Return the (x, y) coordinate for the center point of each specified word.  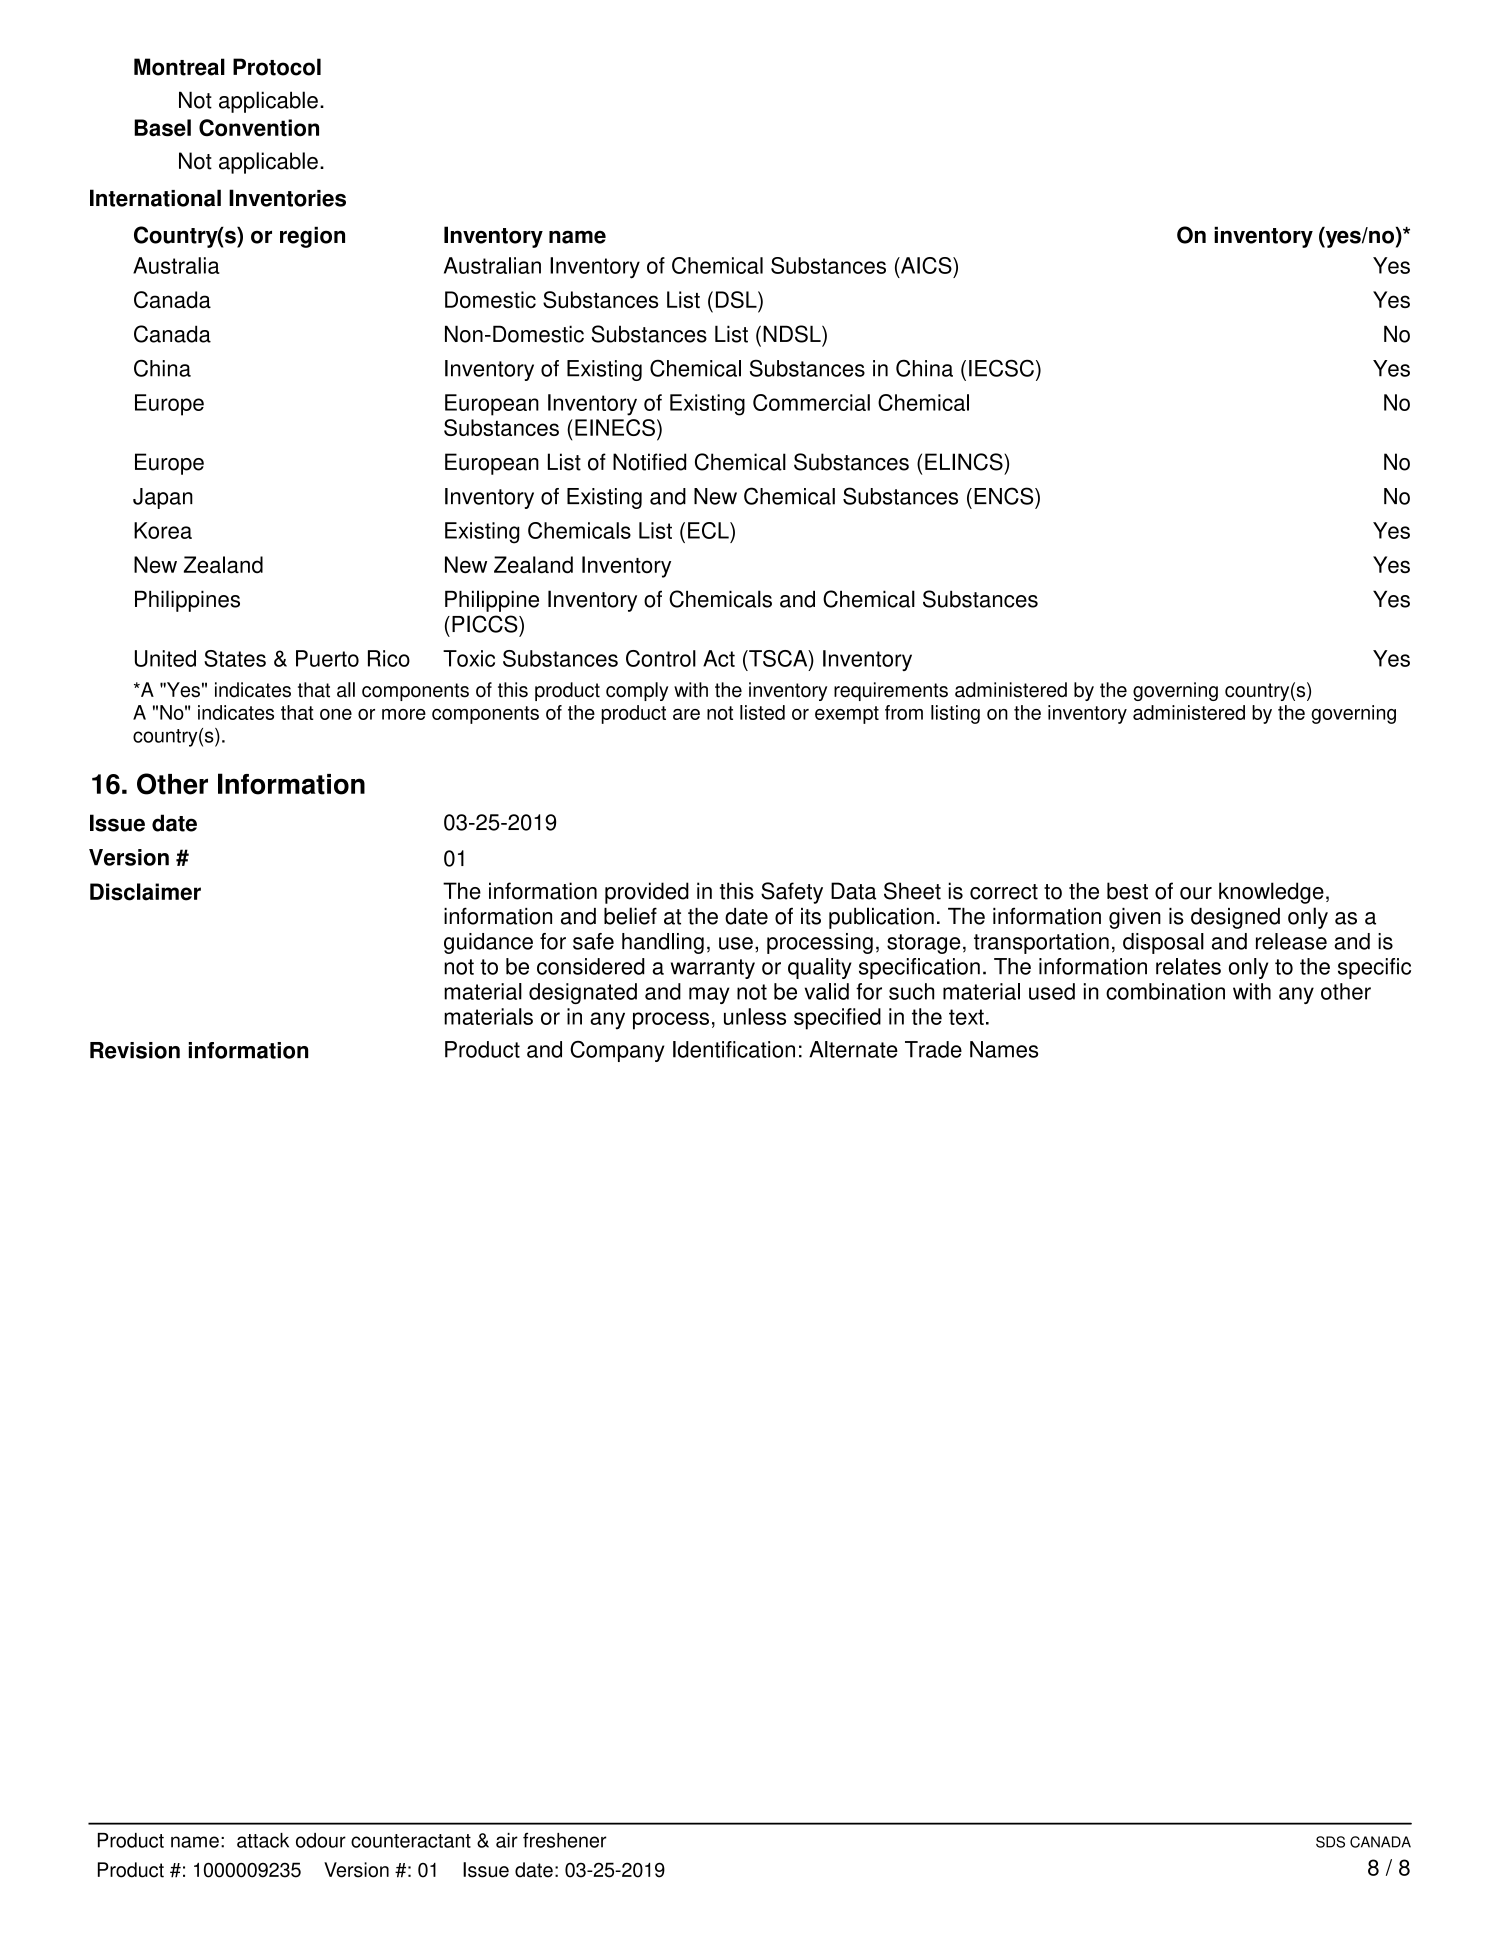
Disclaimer (145, 892)
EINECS (615, 427)
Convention (259, 128)
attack (263, 1840)
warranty (713, 969)
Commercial (811, 402)
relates (1188, 966)
